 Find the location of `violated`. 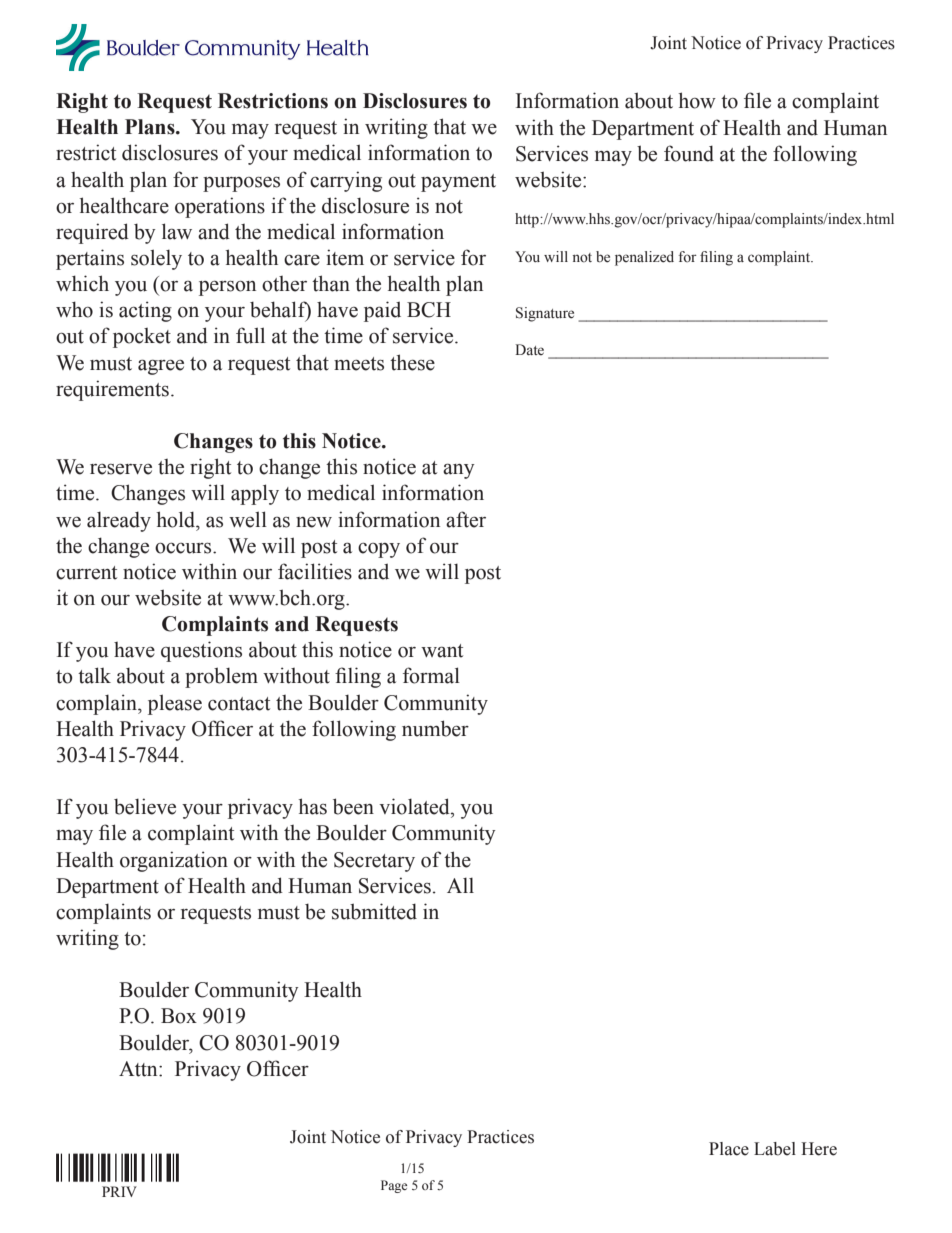

violated is located at coordinates (415, 806).
